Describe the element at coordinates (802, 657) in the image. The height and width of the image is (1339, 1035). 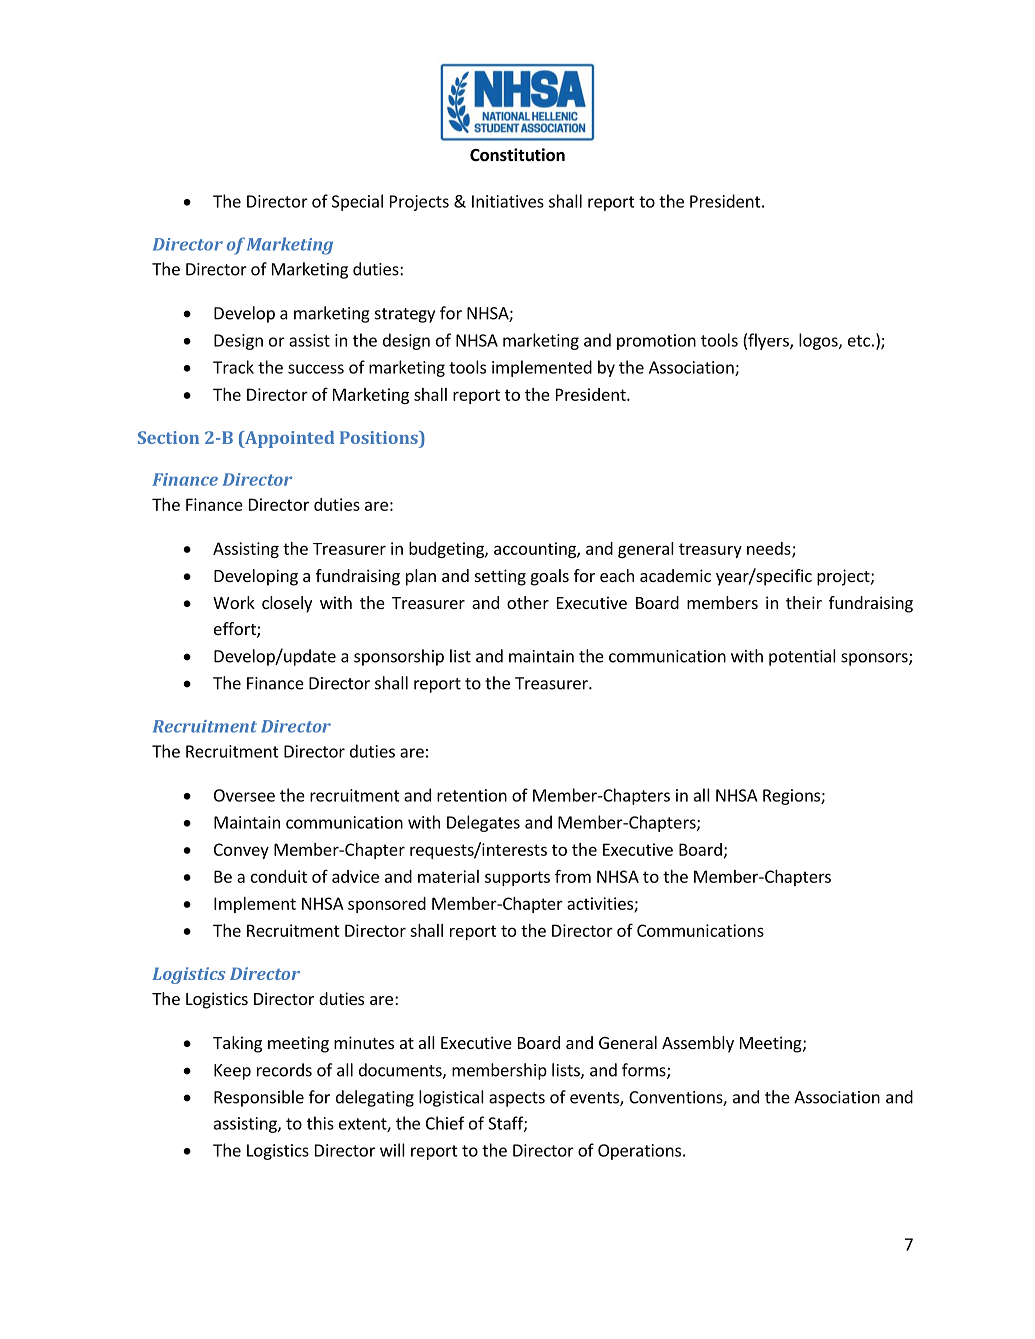
I see `potential` at that location.
